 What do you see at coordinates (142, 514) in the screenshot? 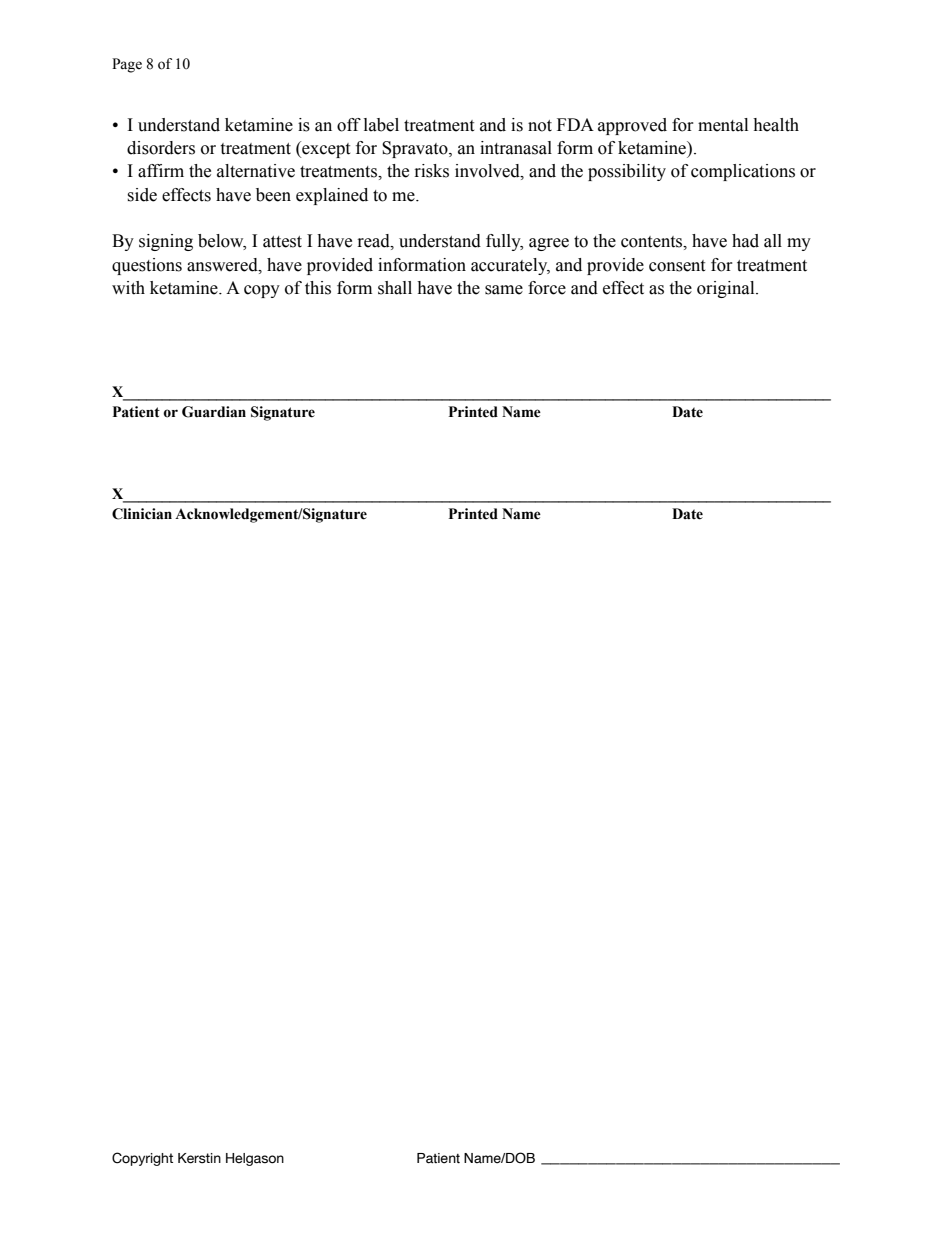
I see `Clinician` at bounding box center [142, 514].
